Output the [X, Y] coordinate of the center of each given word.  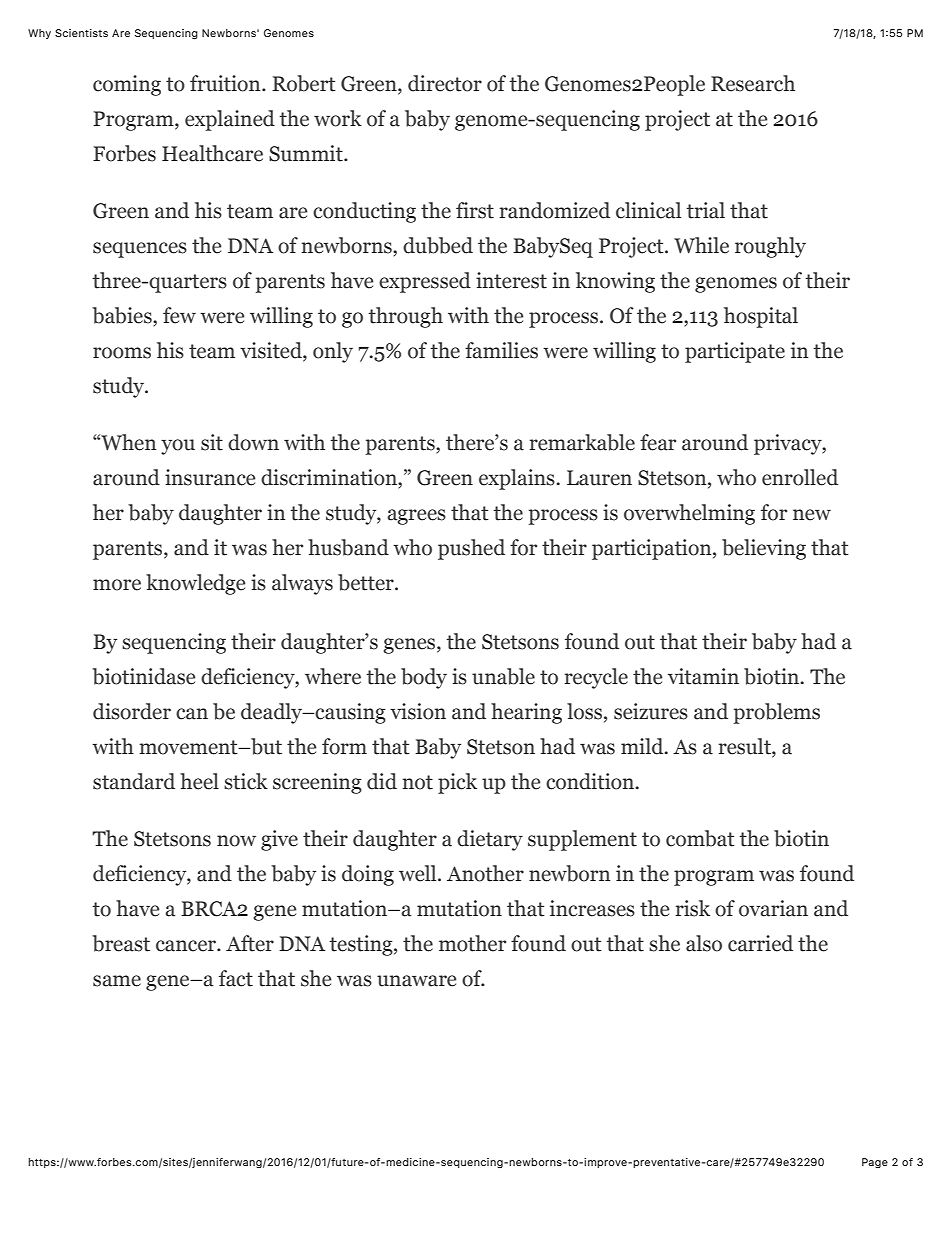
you [178, 447]
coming [127, 85]
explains [518, 479]
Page [875, 1163]
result [746, 747]
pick [457, 783]
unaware [416, 981]
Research [753, 83]
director [445, 83]
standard [134, 781]
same [117, 981]
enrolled [800, 477]
